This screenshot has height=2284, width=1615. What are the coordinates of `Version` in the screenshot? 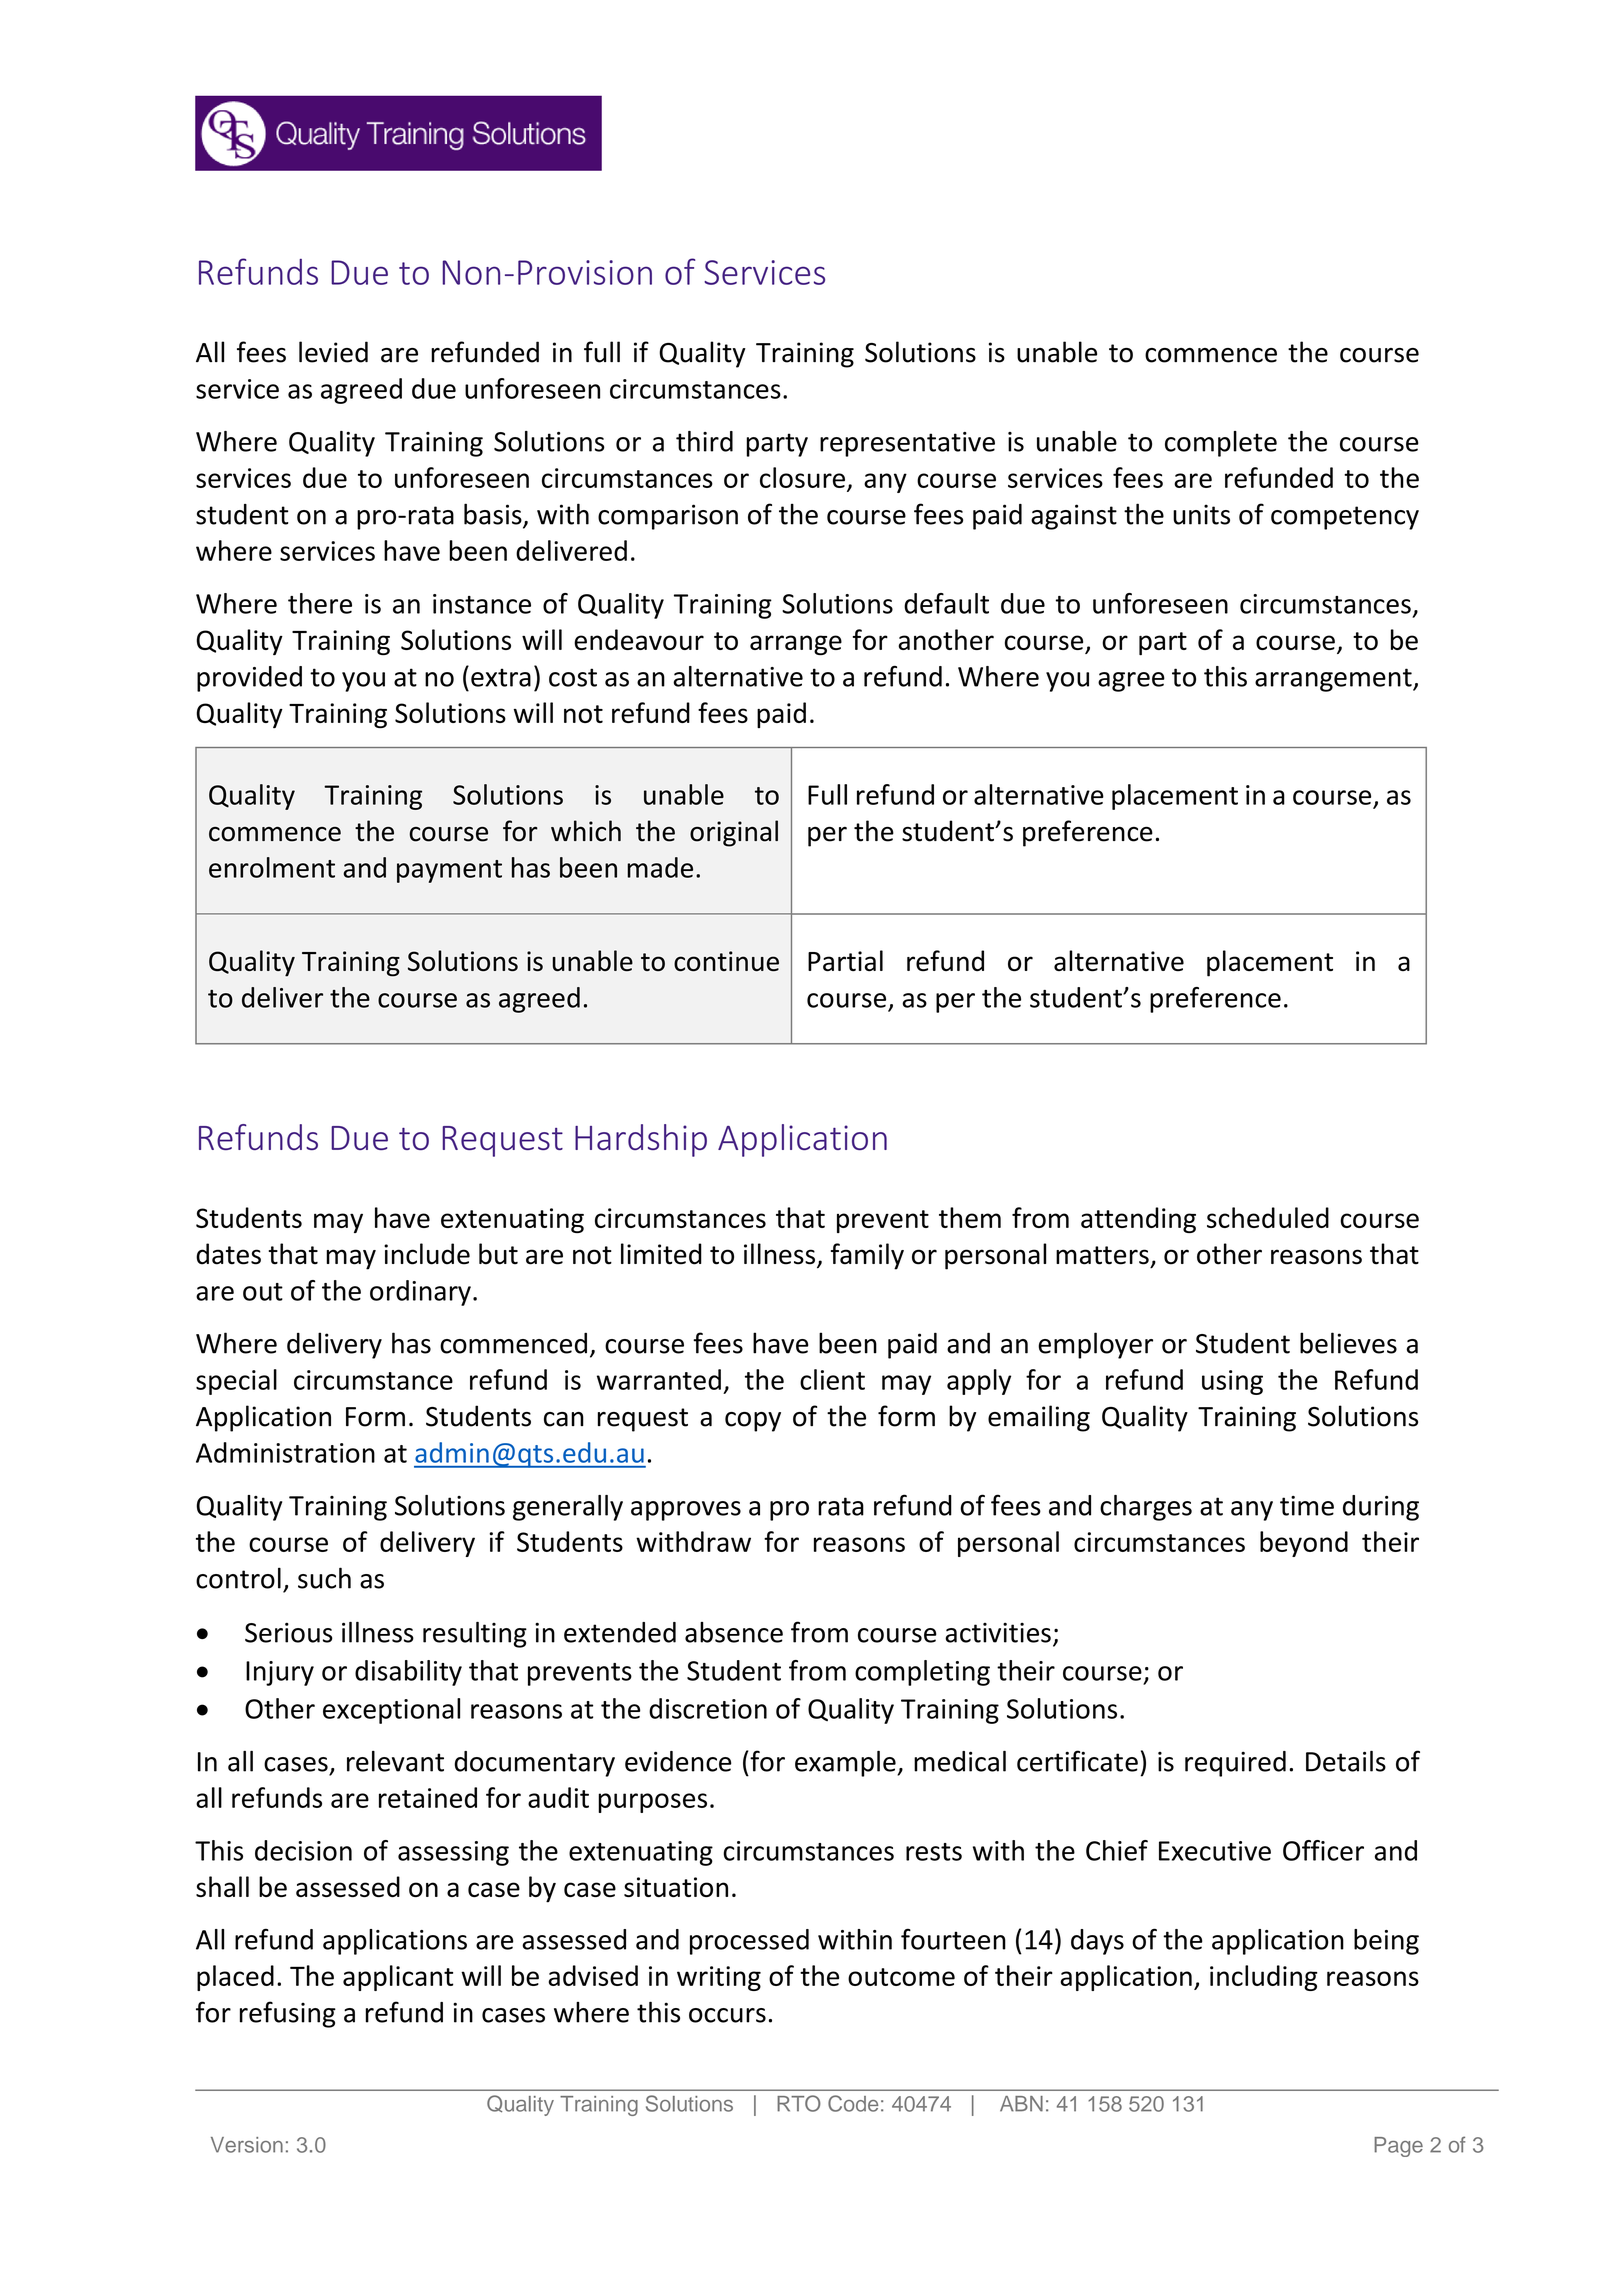 It's located at (247, 2145).
